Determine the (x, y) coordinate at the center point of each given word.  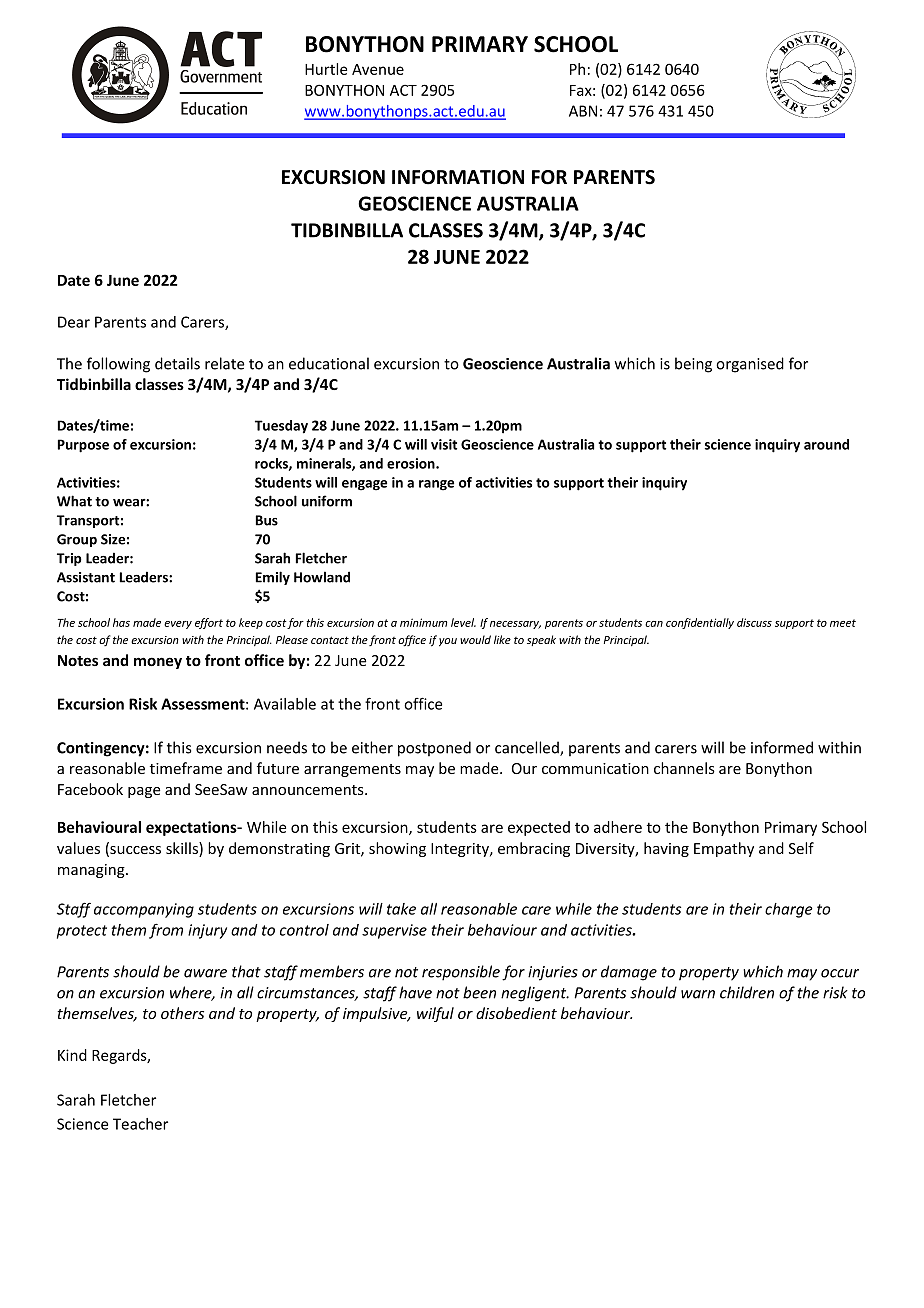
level (463, 622)
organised (750, 365)
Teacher (140, 1124)
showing (397, 849)
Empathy (724, 849)
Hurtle (326, 69)
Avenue (378, 69)
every (178, 625)
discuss (754, 622)
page (144, 792)
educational (329, 363)
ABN (583, 111)
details (177, 363)
